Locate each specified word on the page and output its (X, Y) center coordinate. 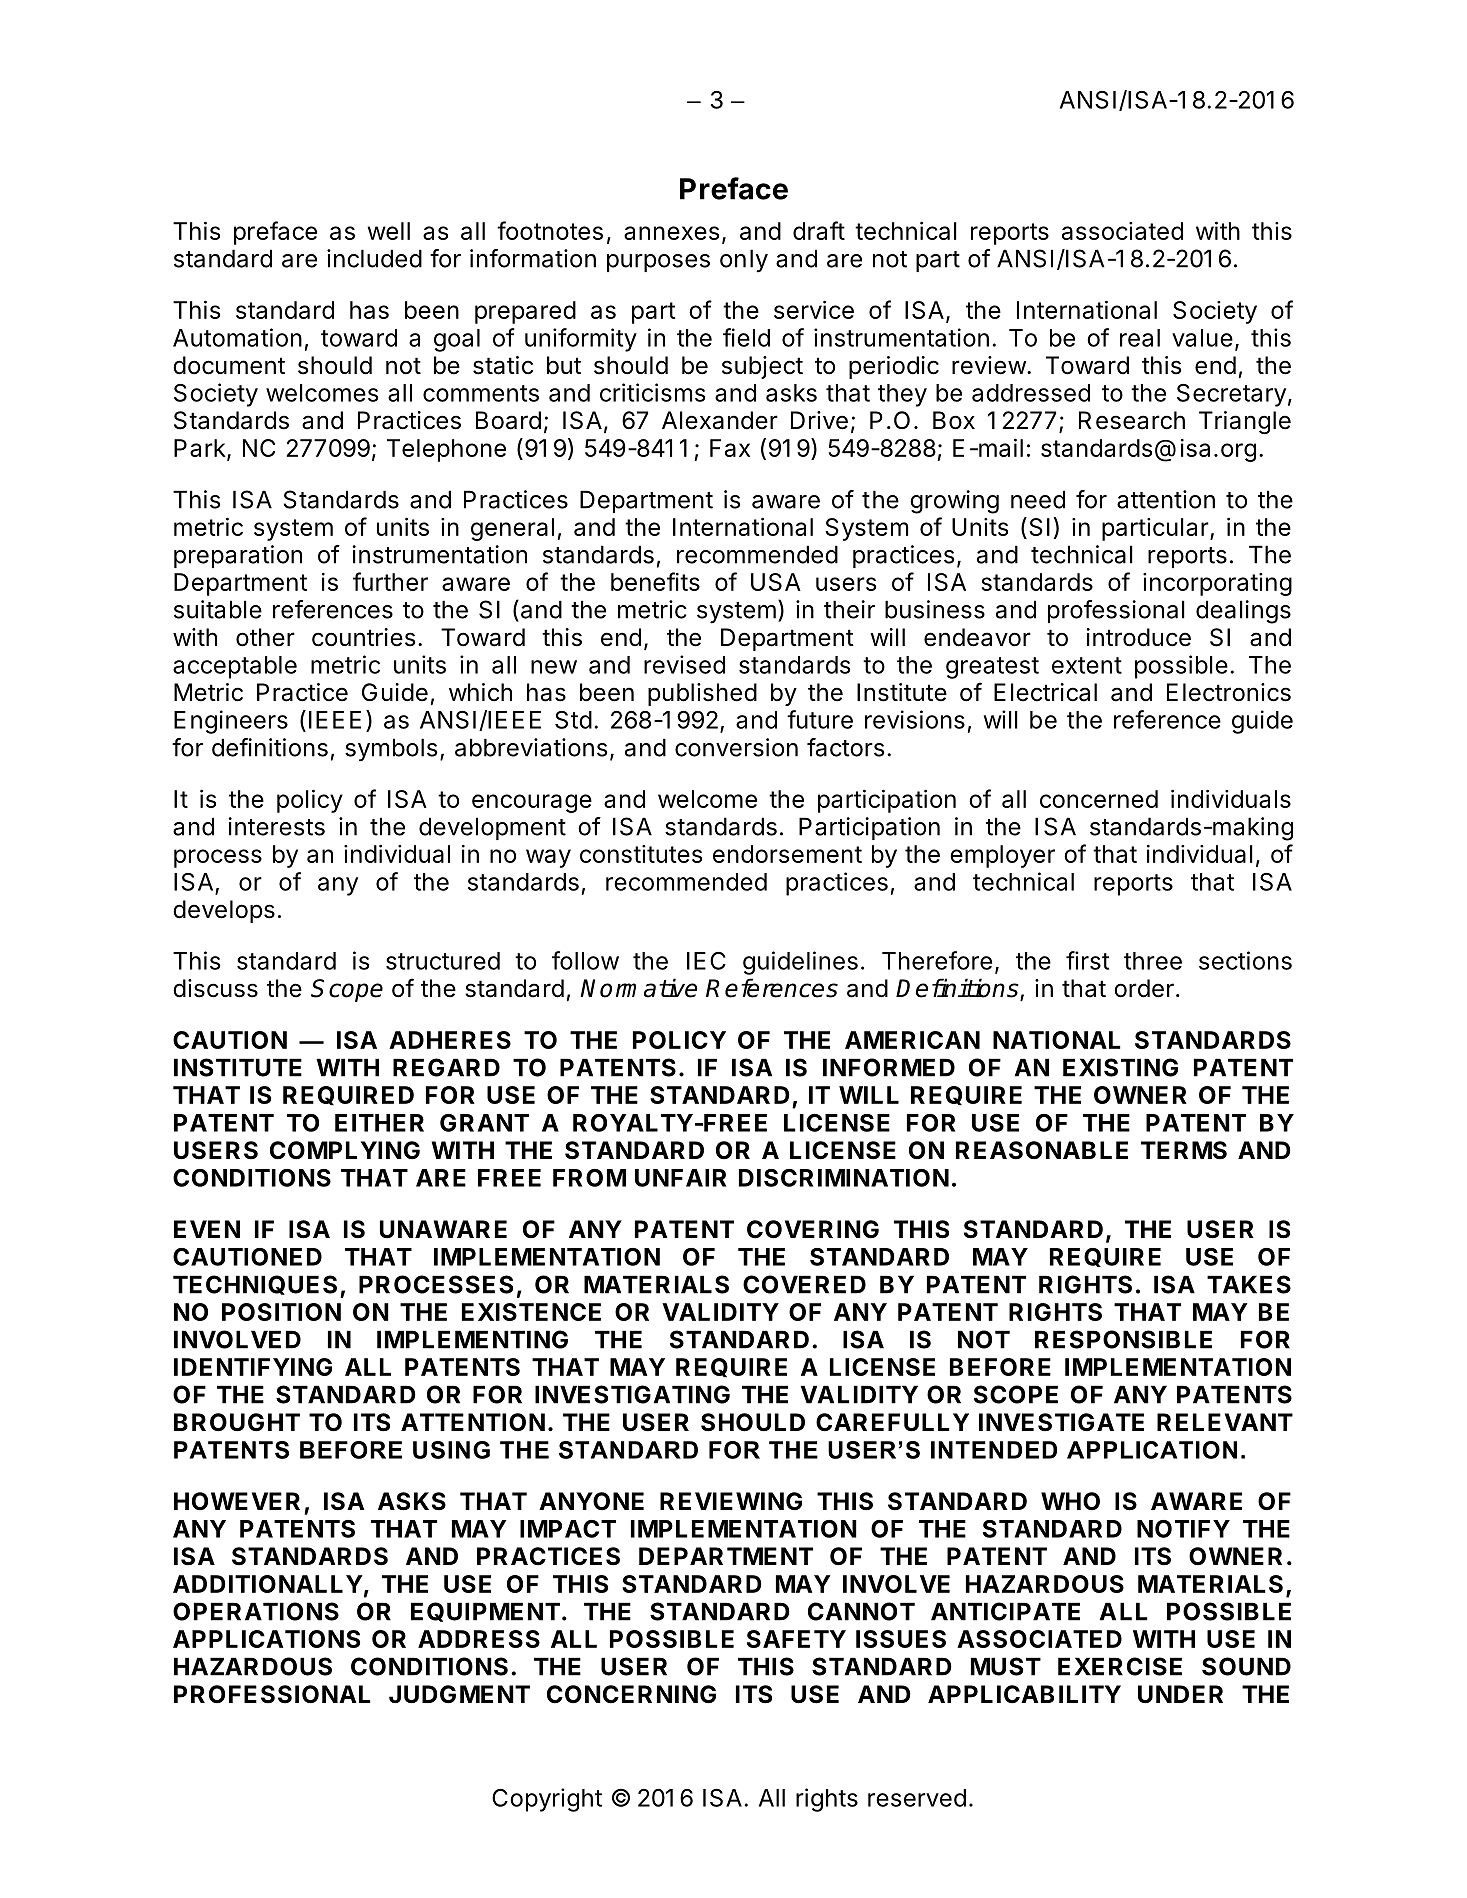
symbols (391, 750)
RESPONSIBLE (1123, 1339)
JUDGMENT (459, 1694)
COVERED (804, 1284)
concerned (1099, 799)
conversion (736, 747)
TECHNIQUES (255, 1285)
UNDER (1180, 1694)
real (1140, 338)
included (374, 258)
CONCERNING (631, 1694)
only (744, 261)
